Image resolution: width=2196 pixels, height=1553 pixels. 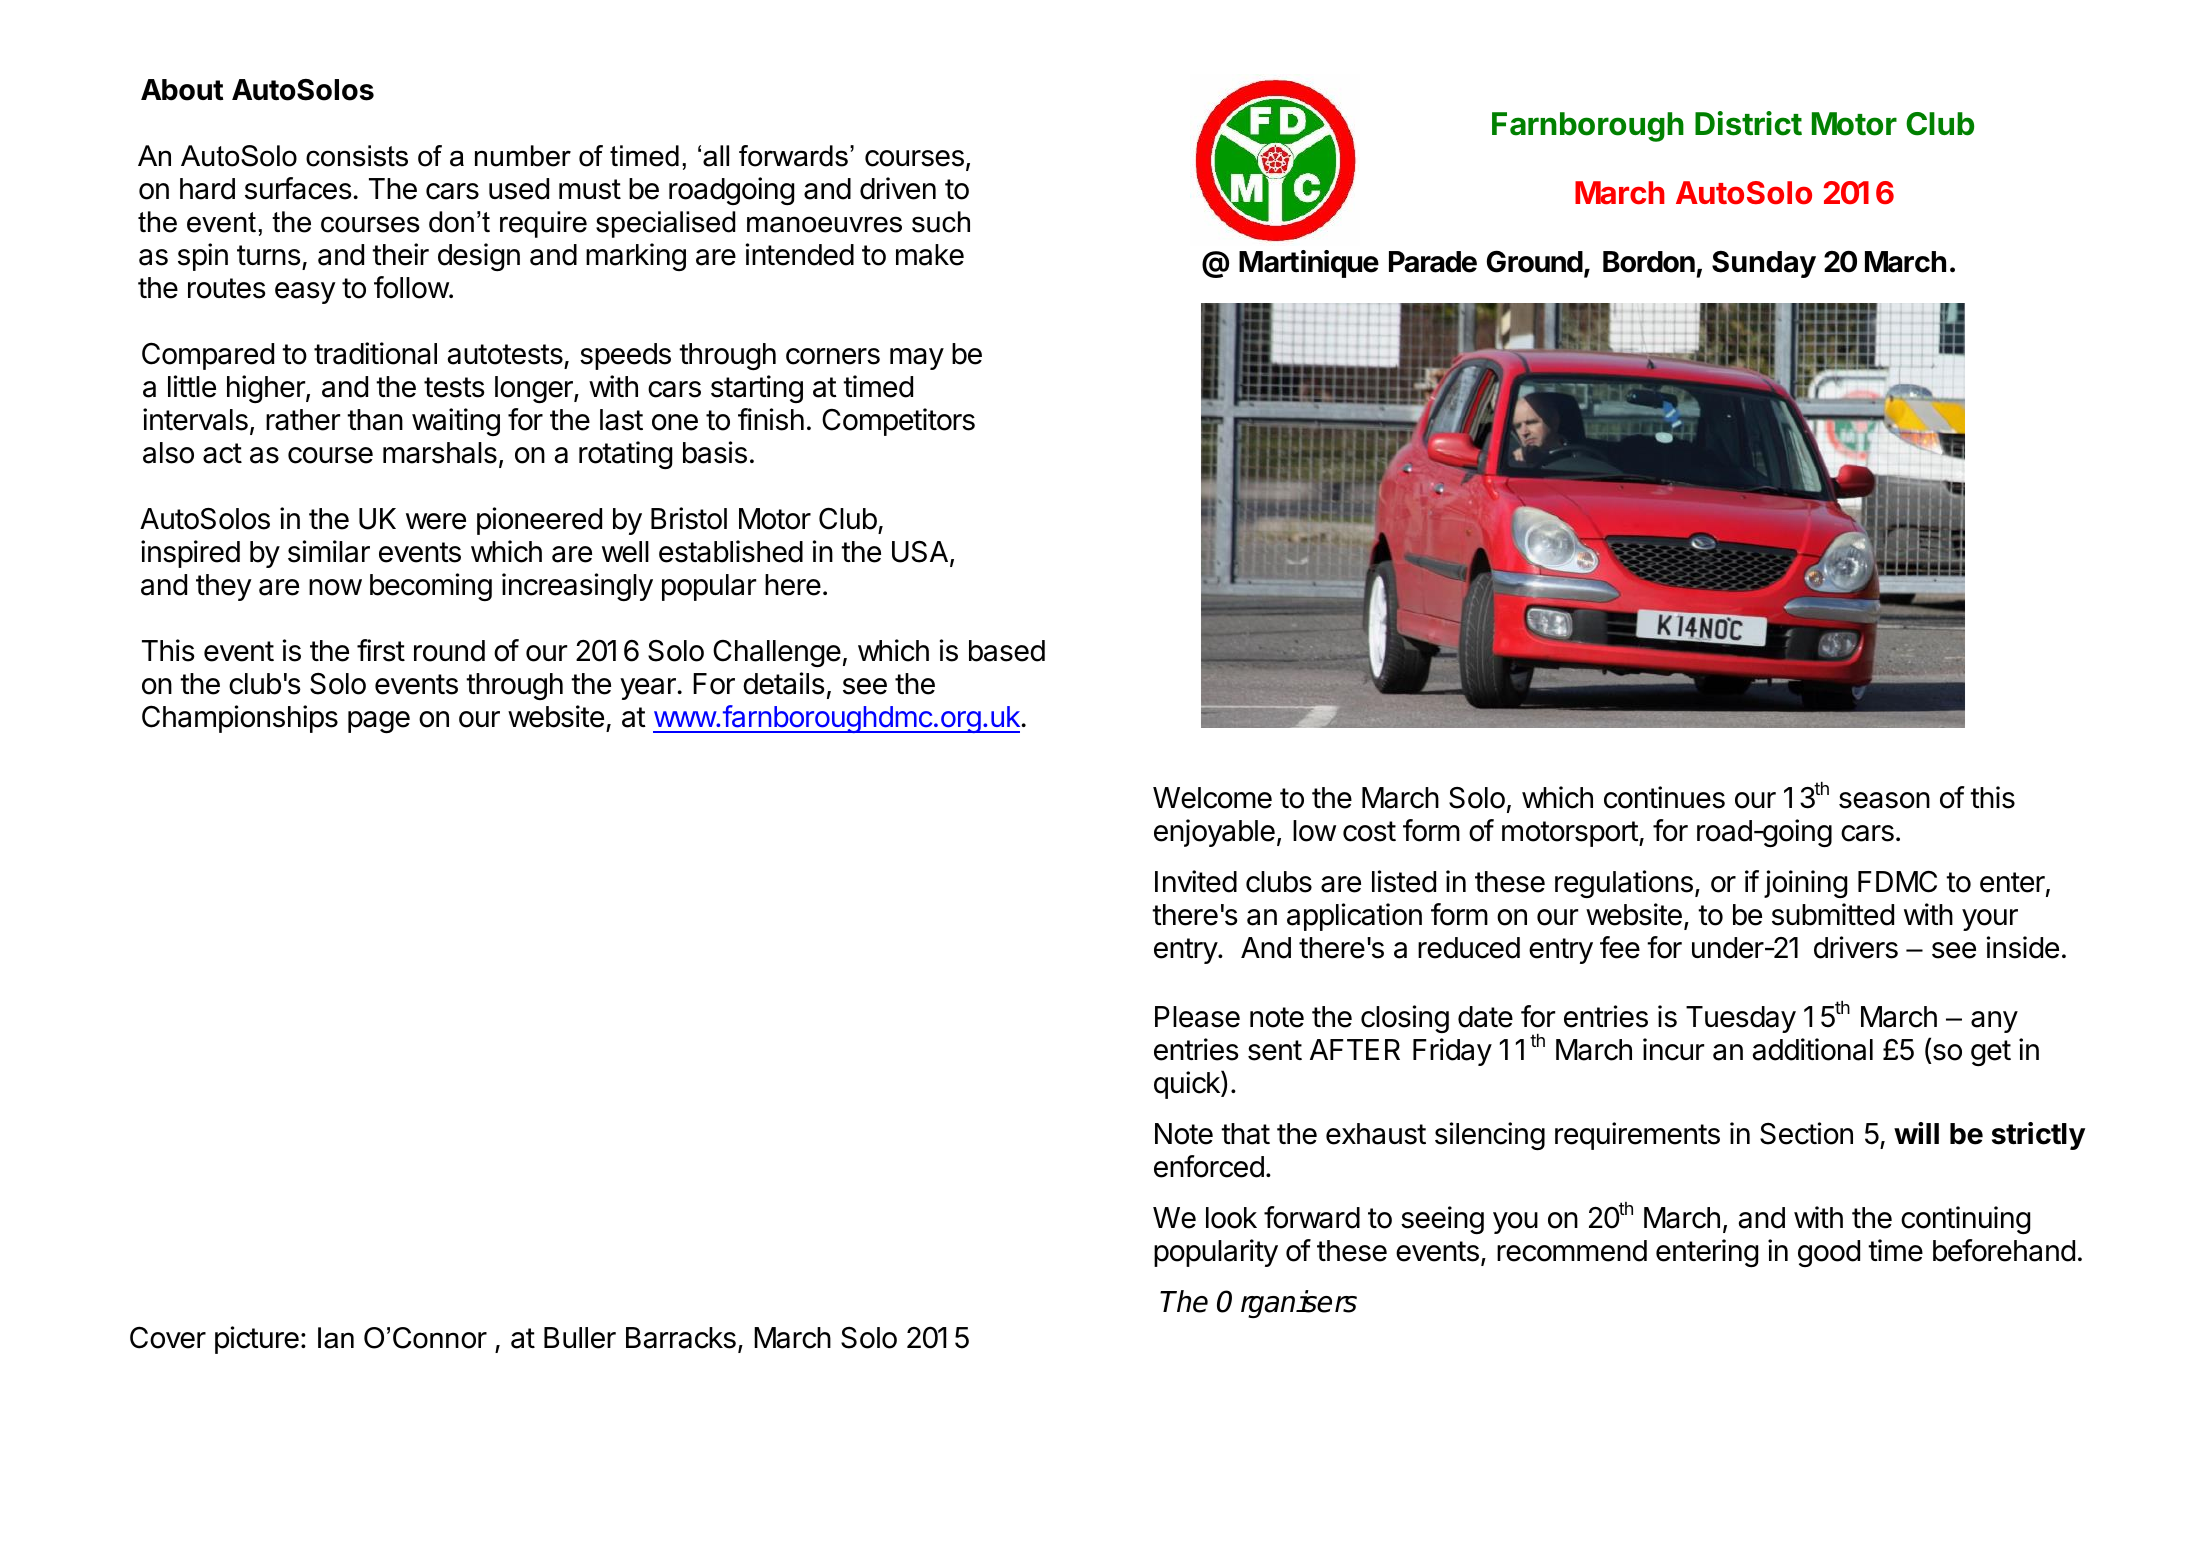 I want to click on Invited, so click(x=1196, y=881).
